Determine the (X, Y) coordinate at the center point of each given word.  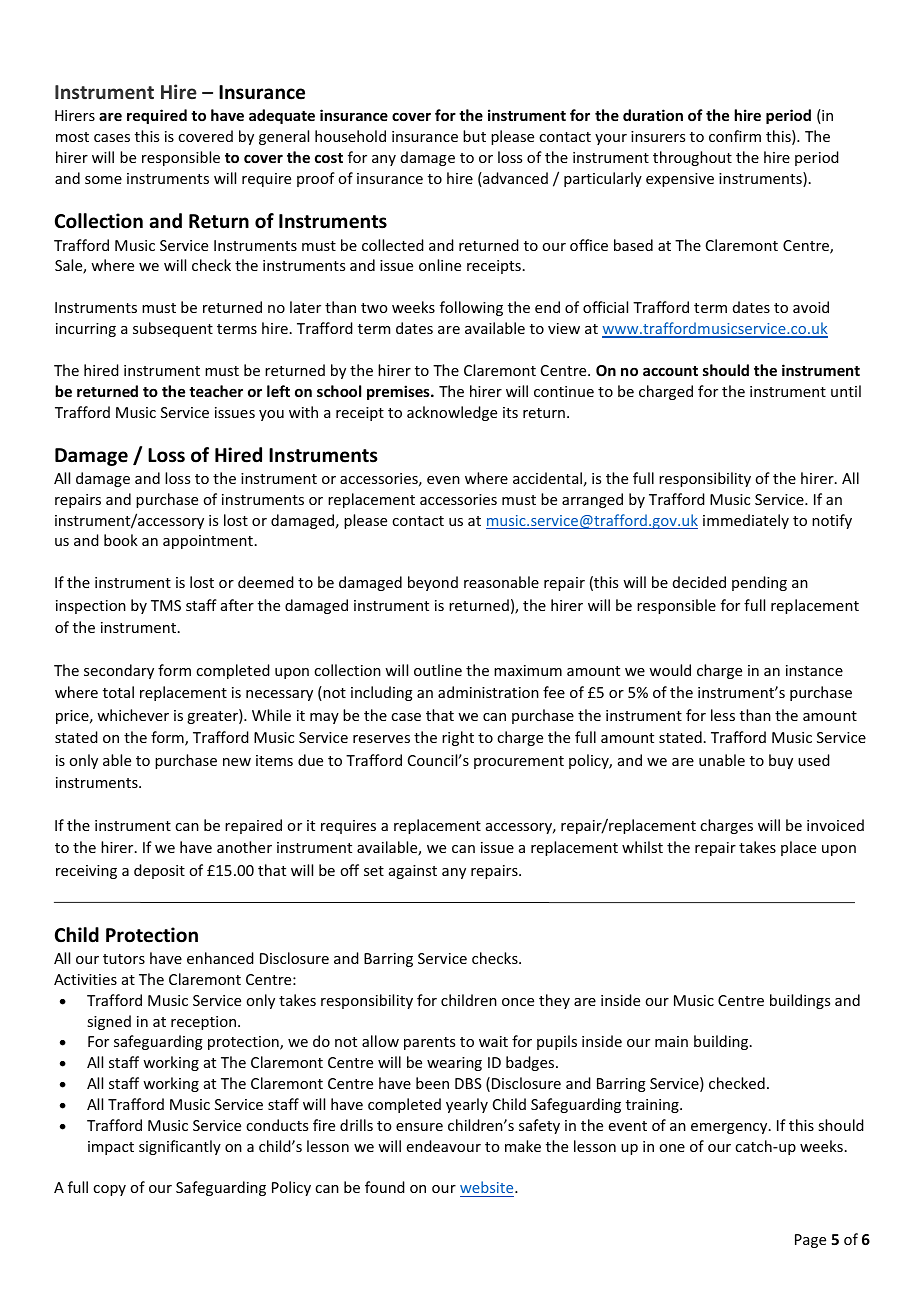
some (103, 180)
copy (109, 1190)
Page (810, 1241)
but (474, 136)
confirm (735, 136)
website (488, 1187)
